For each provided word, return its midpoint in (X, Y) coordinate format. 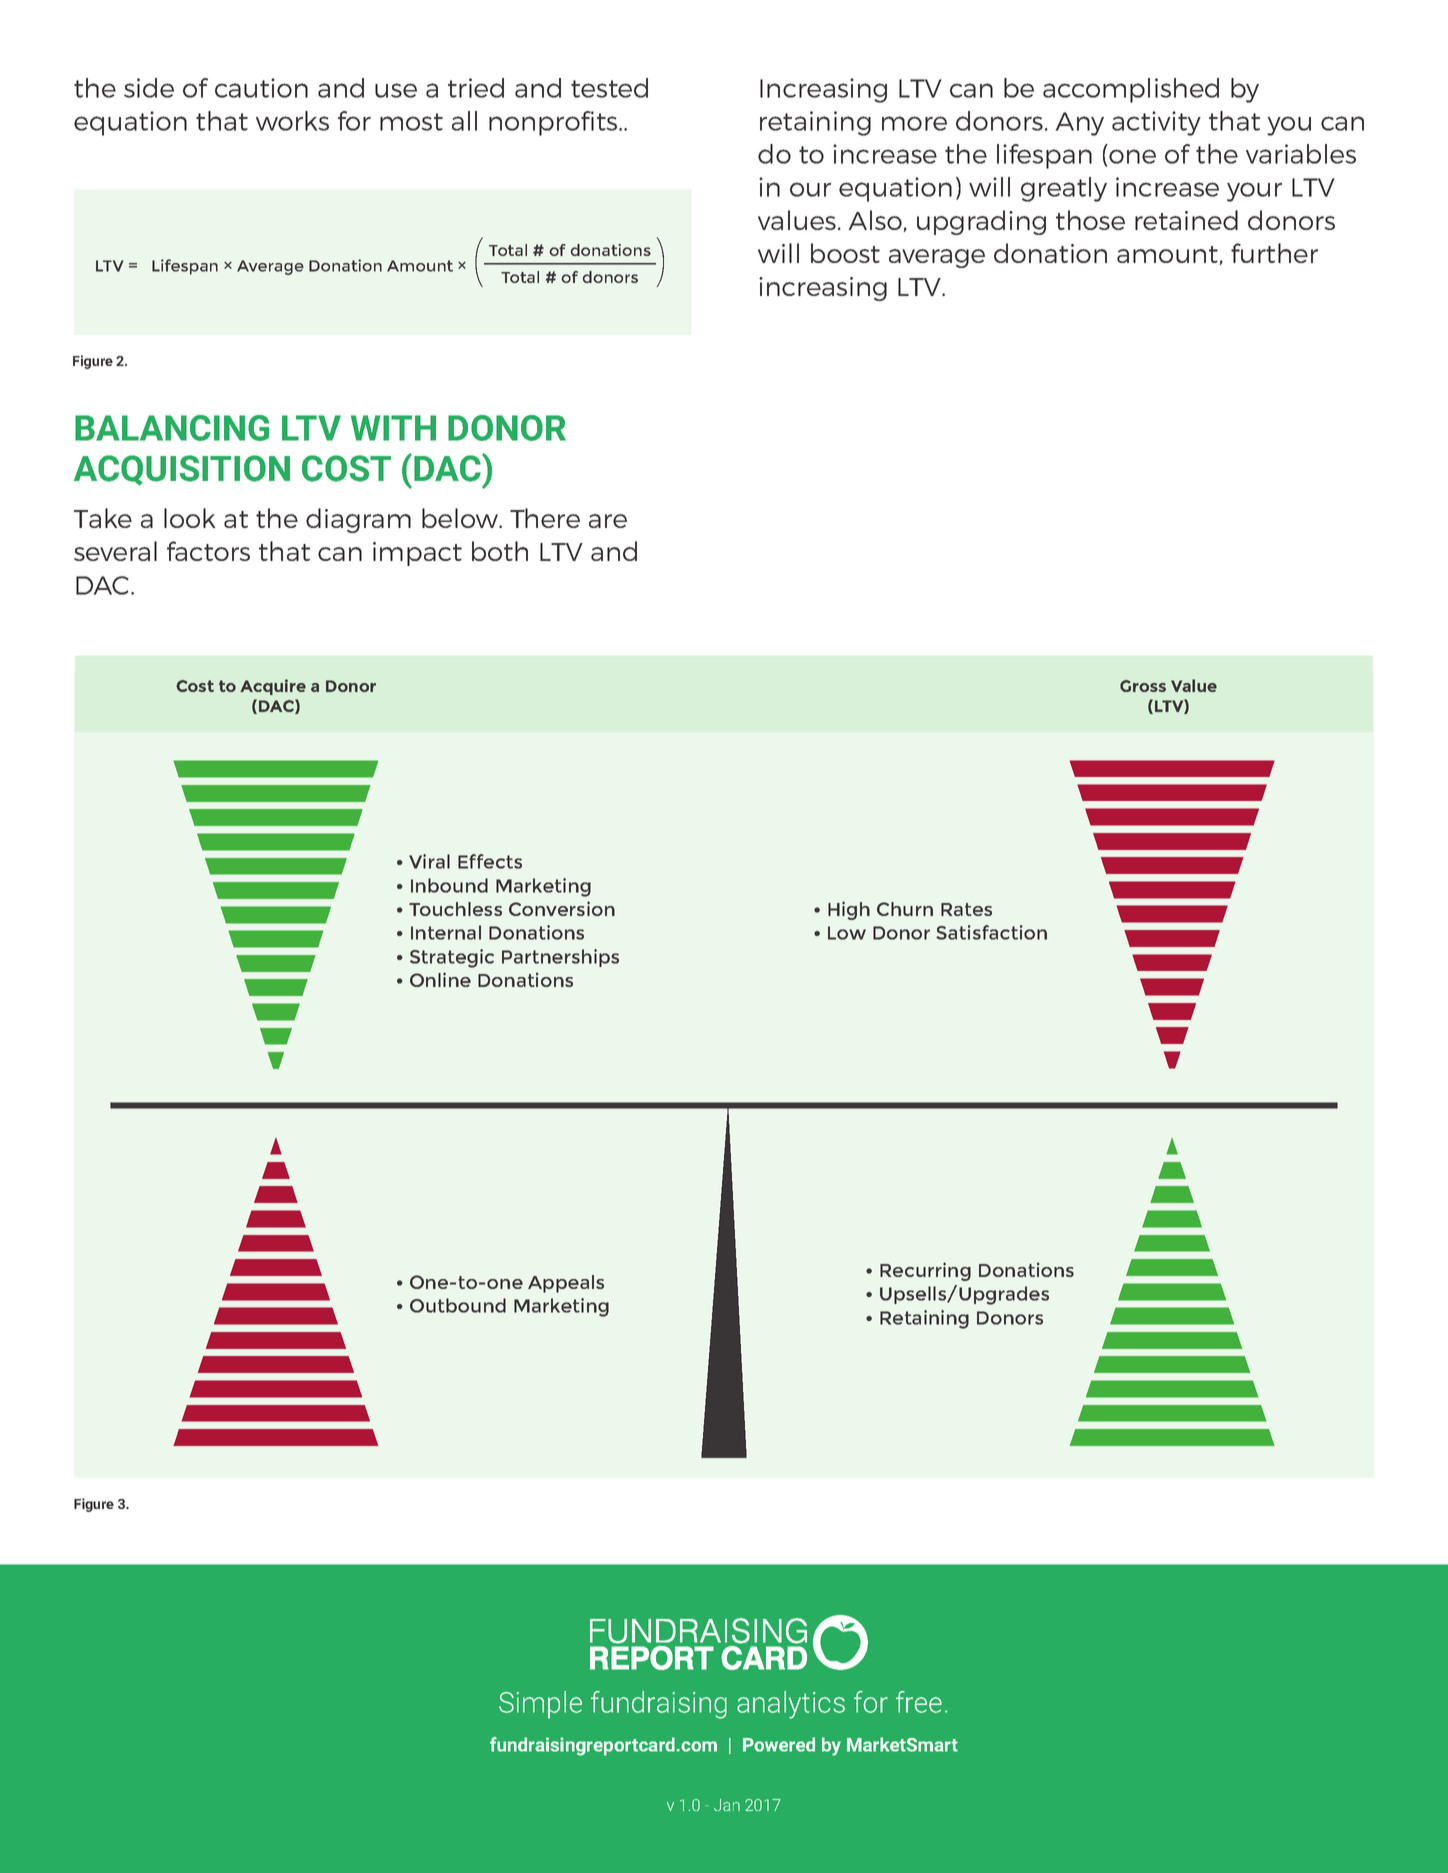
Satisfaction (991, 932)
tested (609, 88)
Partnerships (560, 958)
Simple (540, 1705)
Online (440, 979)
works (292, 121)
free (919, 1702)
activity (1156, 123)
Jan (727, 1805)
